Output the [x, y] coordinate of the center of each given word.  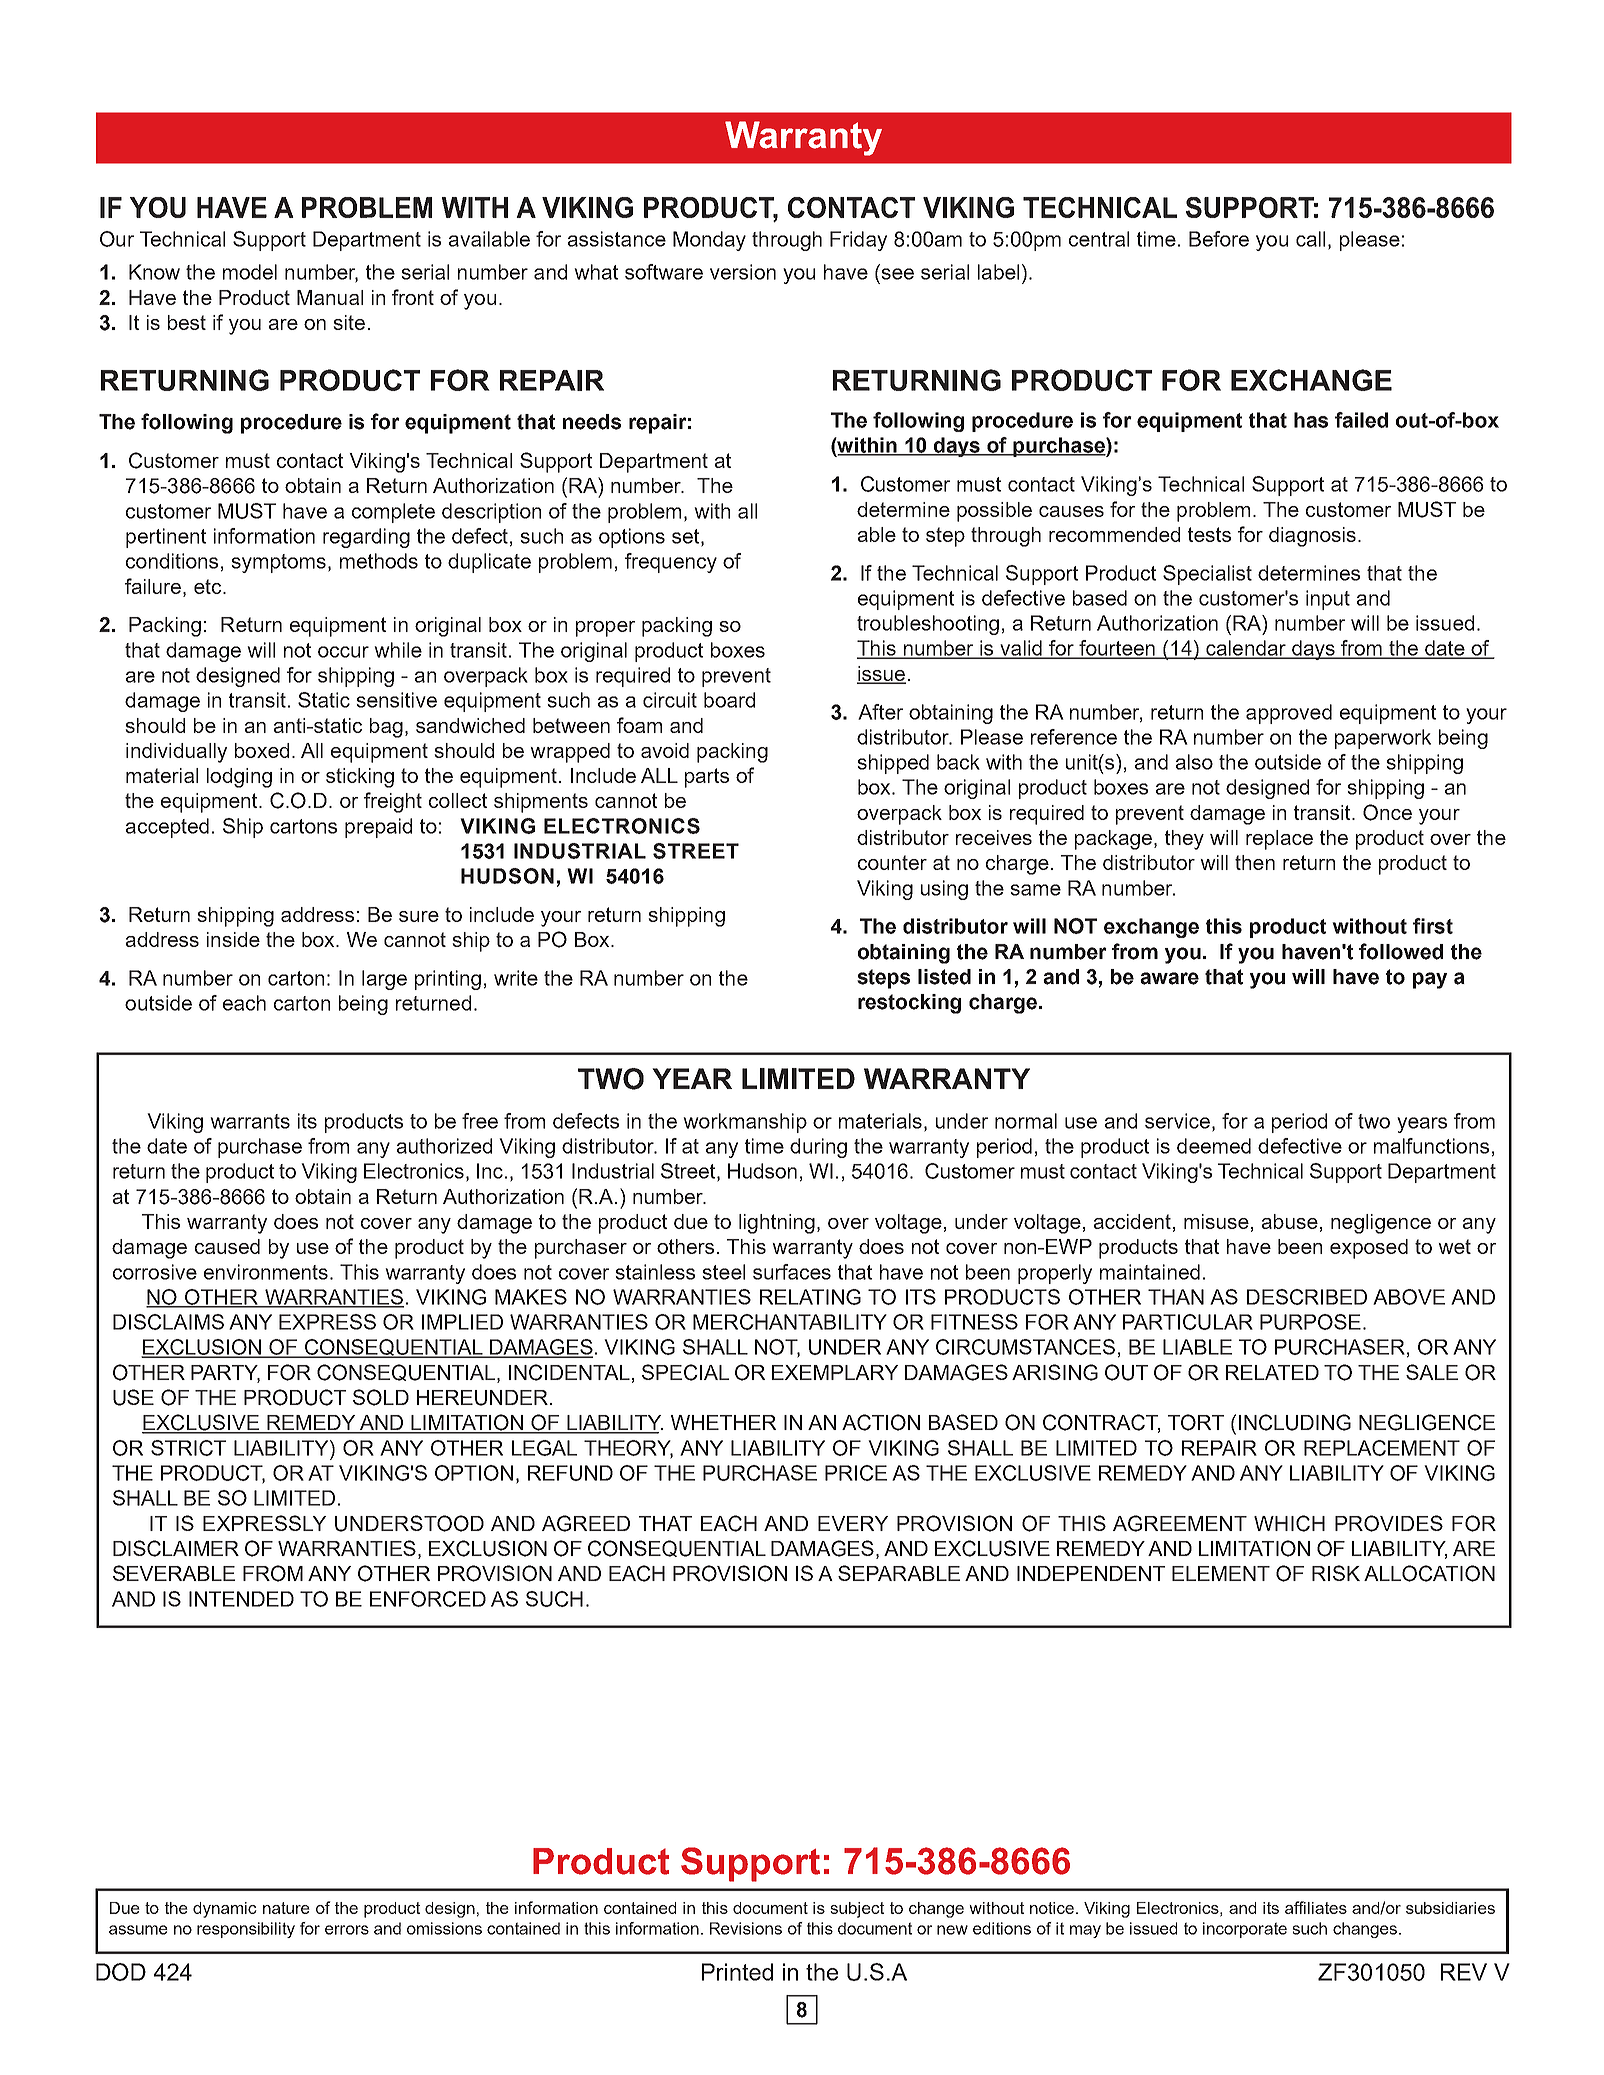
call [1310, 239]
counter [892, 862]
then [1255, 862]
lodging [239, 778]
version [743, 272]
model [250, 272]
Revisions [746, 1928]
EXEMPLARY [835, 1372]
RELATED [1272, 1372]
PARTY [225, 1373]
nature [286, 1908]
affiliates [1316, 1907]
